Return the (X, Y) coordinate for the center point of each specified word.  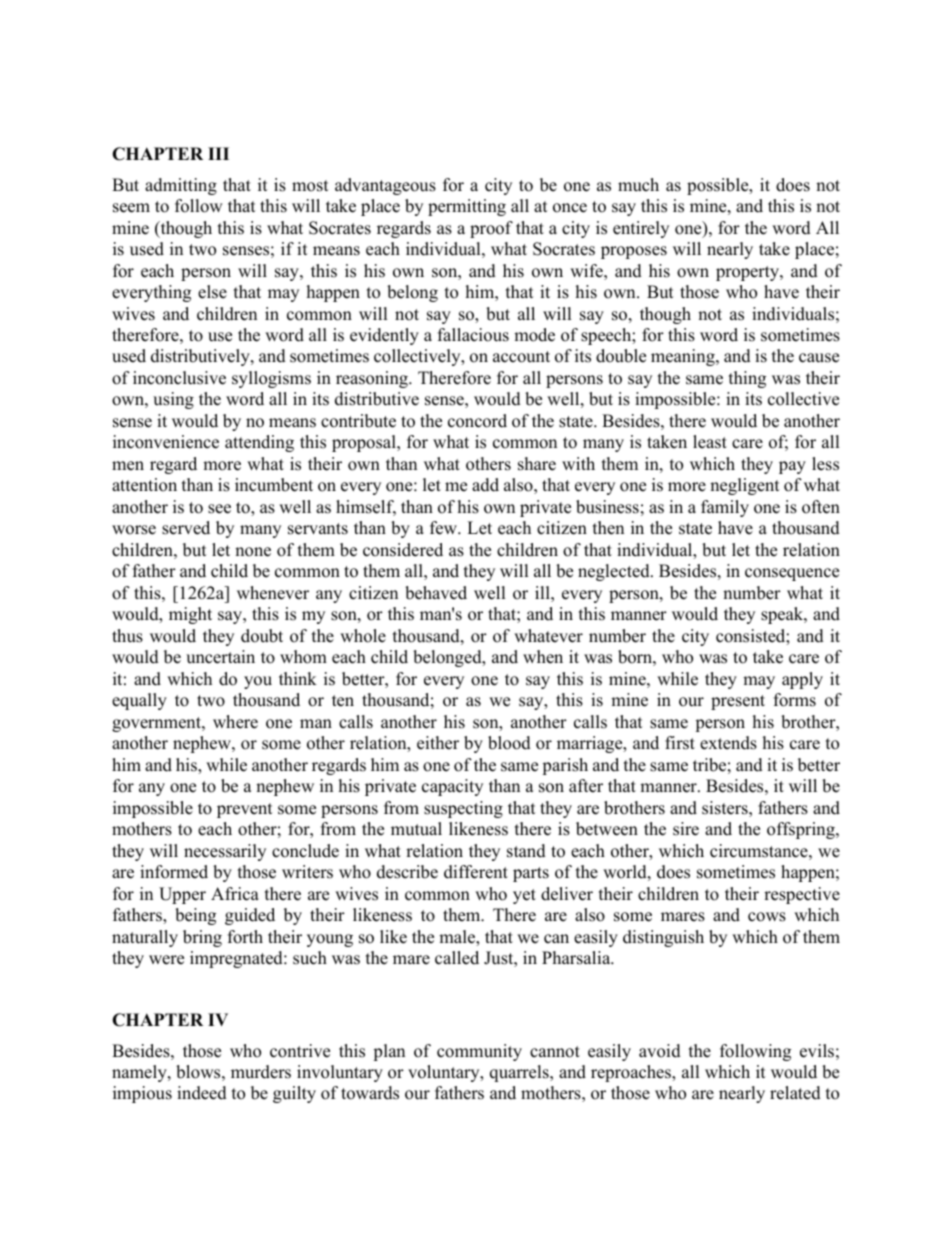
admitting (181, 186)
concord (477, 421)
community (479, 1052)
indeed (202, 1093)
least (710, 442)
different (476, 872)
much (638, 185)
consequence (792, 574)
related (795, 1093)
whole (363, 636)
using (173, 400)
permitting (467, 207)
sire (686, 829)
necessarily (225, 852)
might (190, 615)
